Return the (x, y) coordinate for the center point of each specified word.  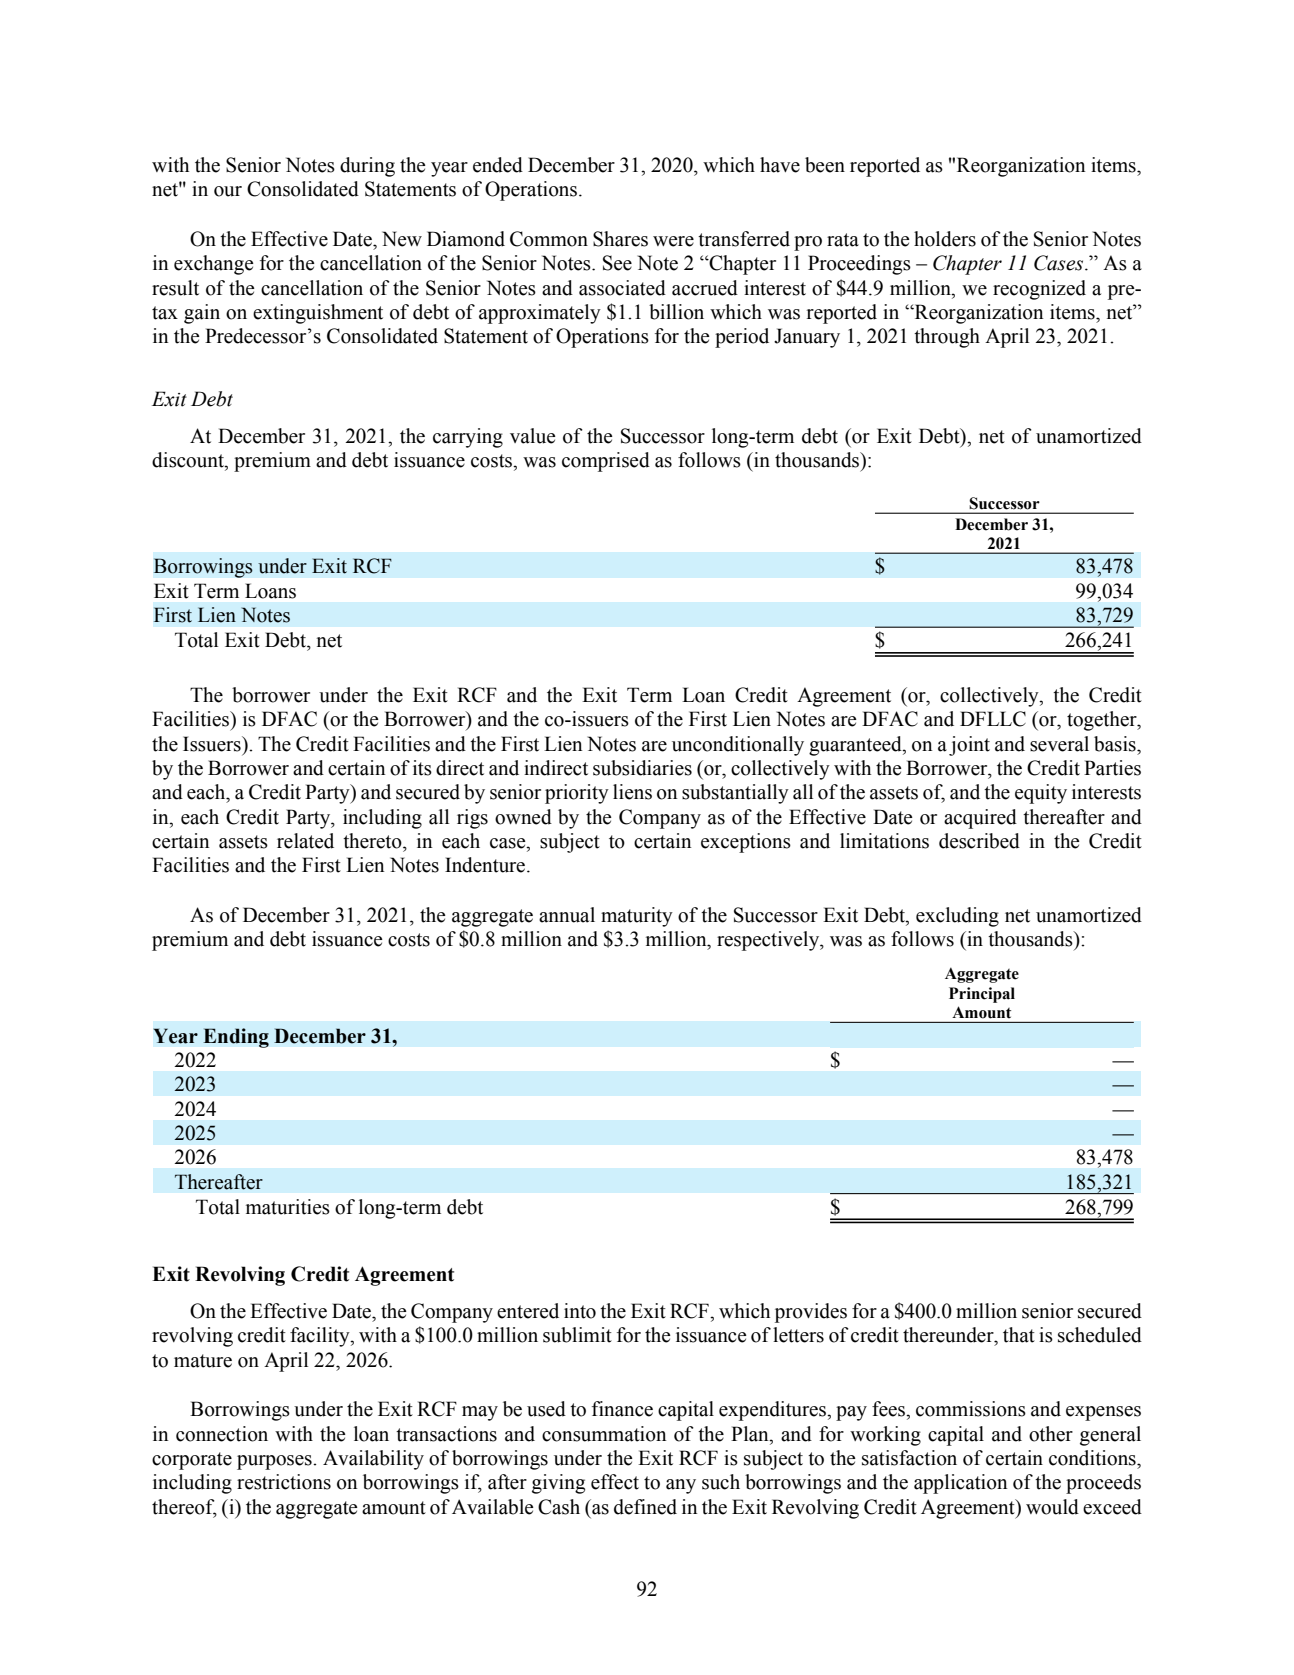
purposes (275, 1462)
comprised (606, 462)
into (580, 1311)
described (979, 841)
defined (645, 1507)
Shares (620, 239)
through (947, 338)
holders (945, 239)
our (228, 191)
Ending (236, 1038)
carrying (468, 438)
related (305, 841)
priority (577, 794)
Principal (982, 995)
